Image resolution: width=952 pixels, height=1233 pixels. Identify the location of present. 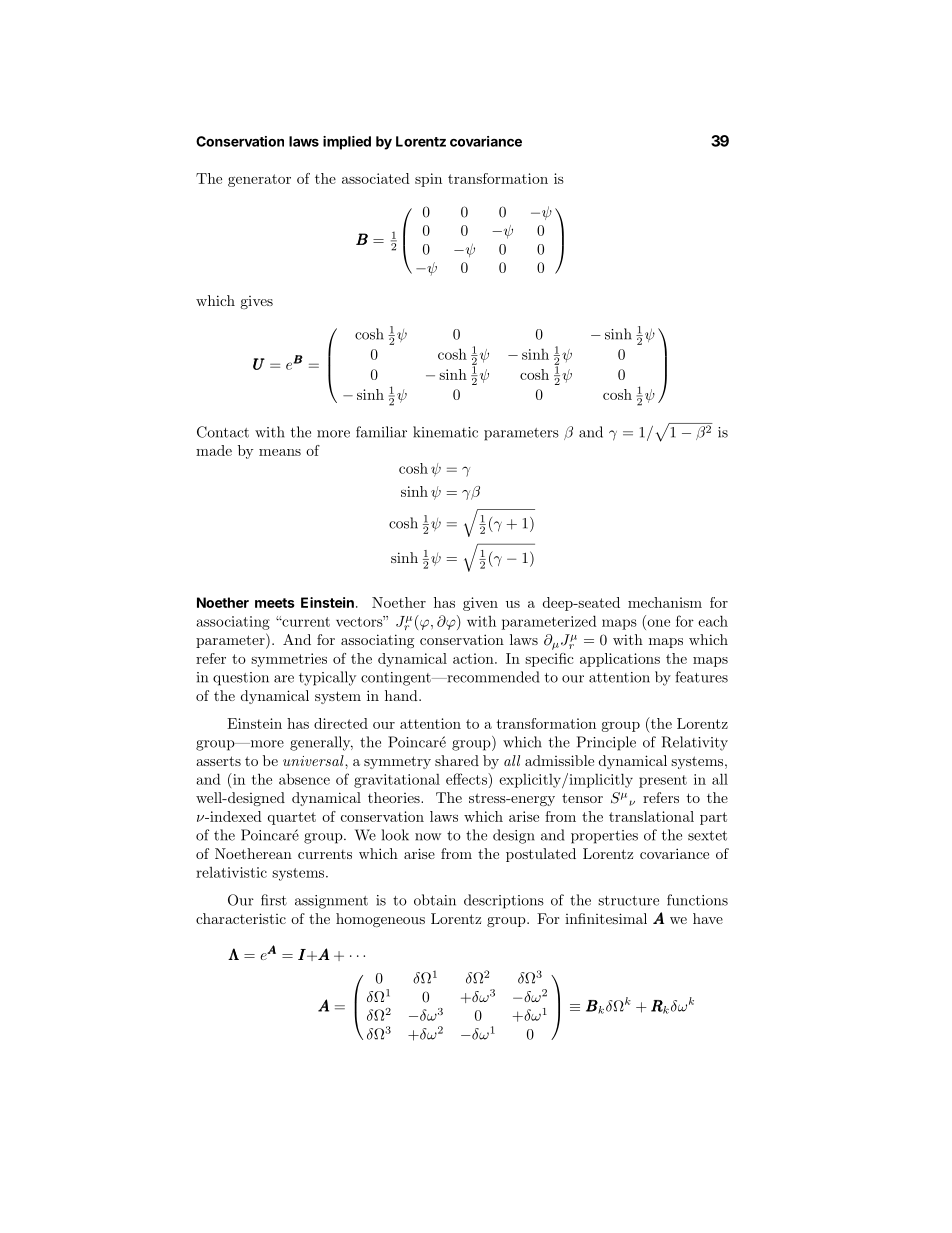
(663, 781).
